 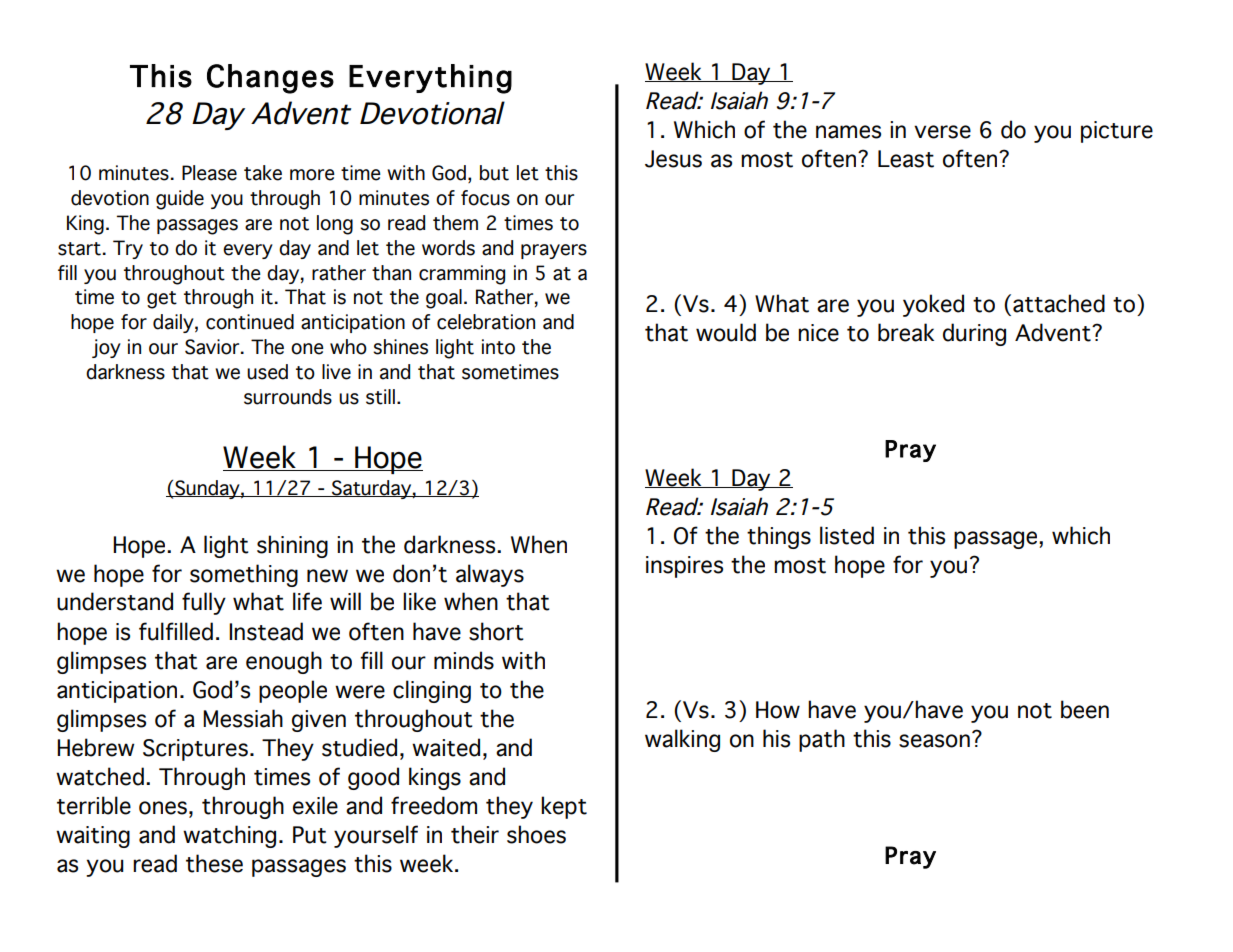 I want to click on attached, so click(x=1059, y=303).
